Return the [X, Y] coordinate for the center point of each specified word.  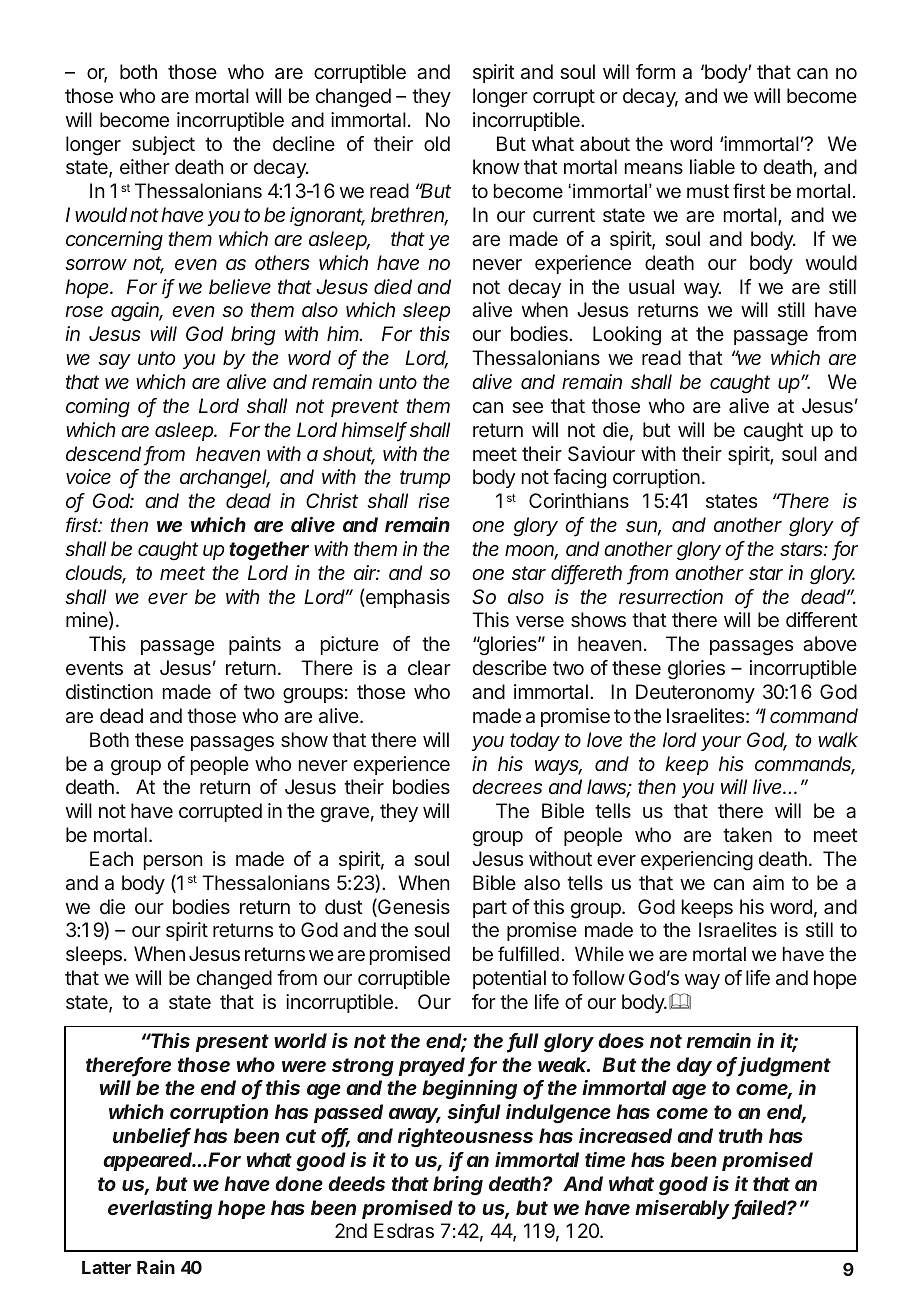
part [490, 909]
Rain [156, 1267]
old [437, 143]
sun [643, 528]
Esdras [404, 1230]
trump [425, 479]
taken [747, 834]
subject [163, 145]
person [173, 862]
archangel [225, 479]
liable [712, 166]
